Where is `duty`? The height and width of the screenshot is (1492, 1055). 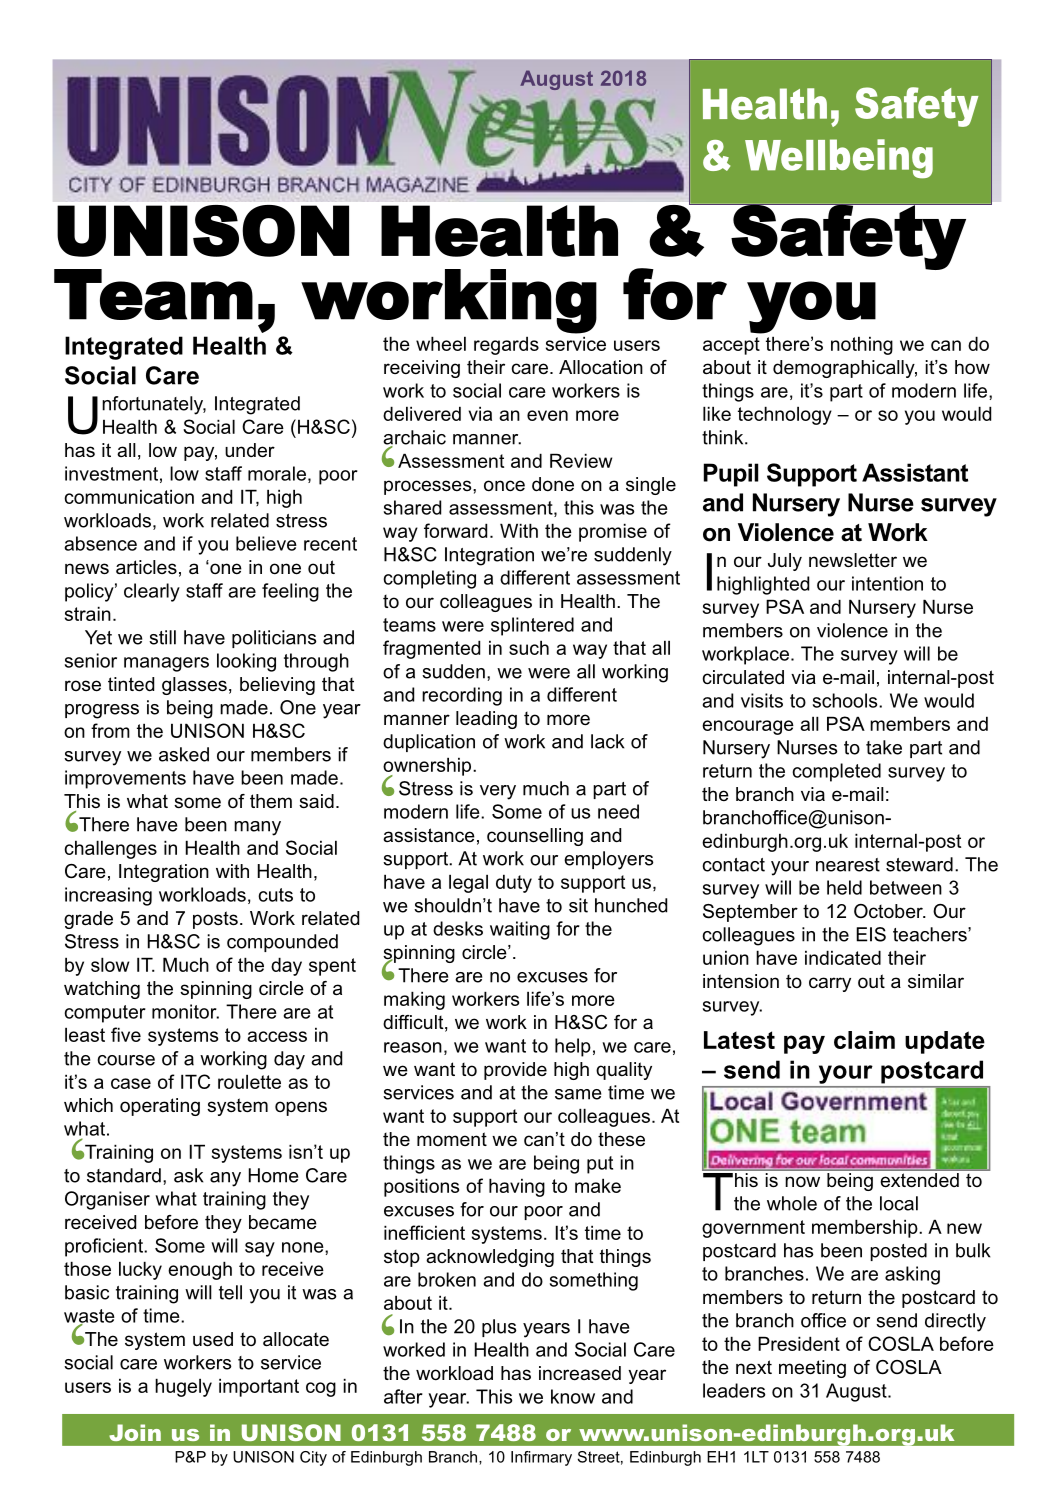 duty is located at coordinates (514, 883).
